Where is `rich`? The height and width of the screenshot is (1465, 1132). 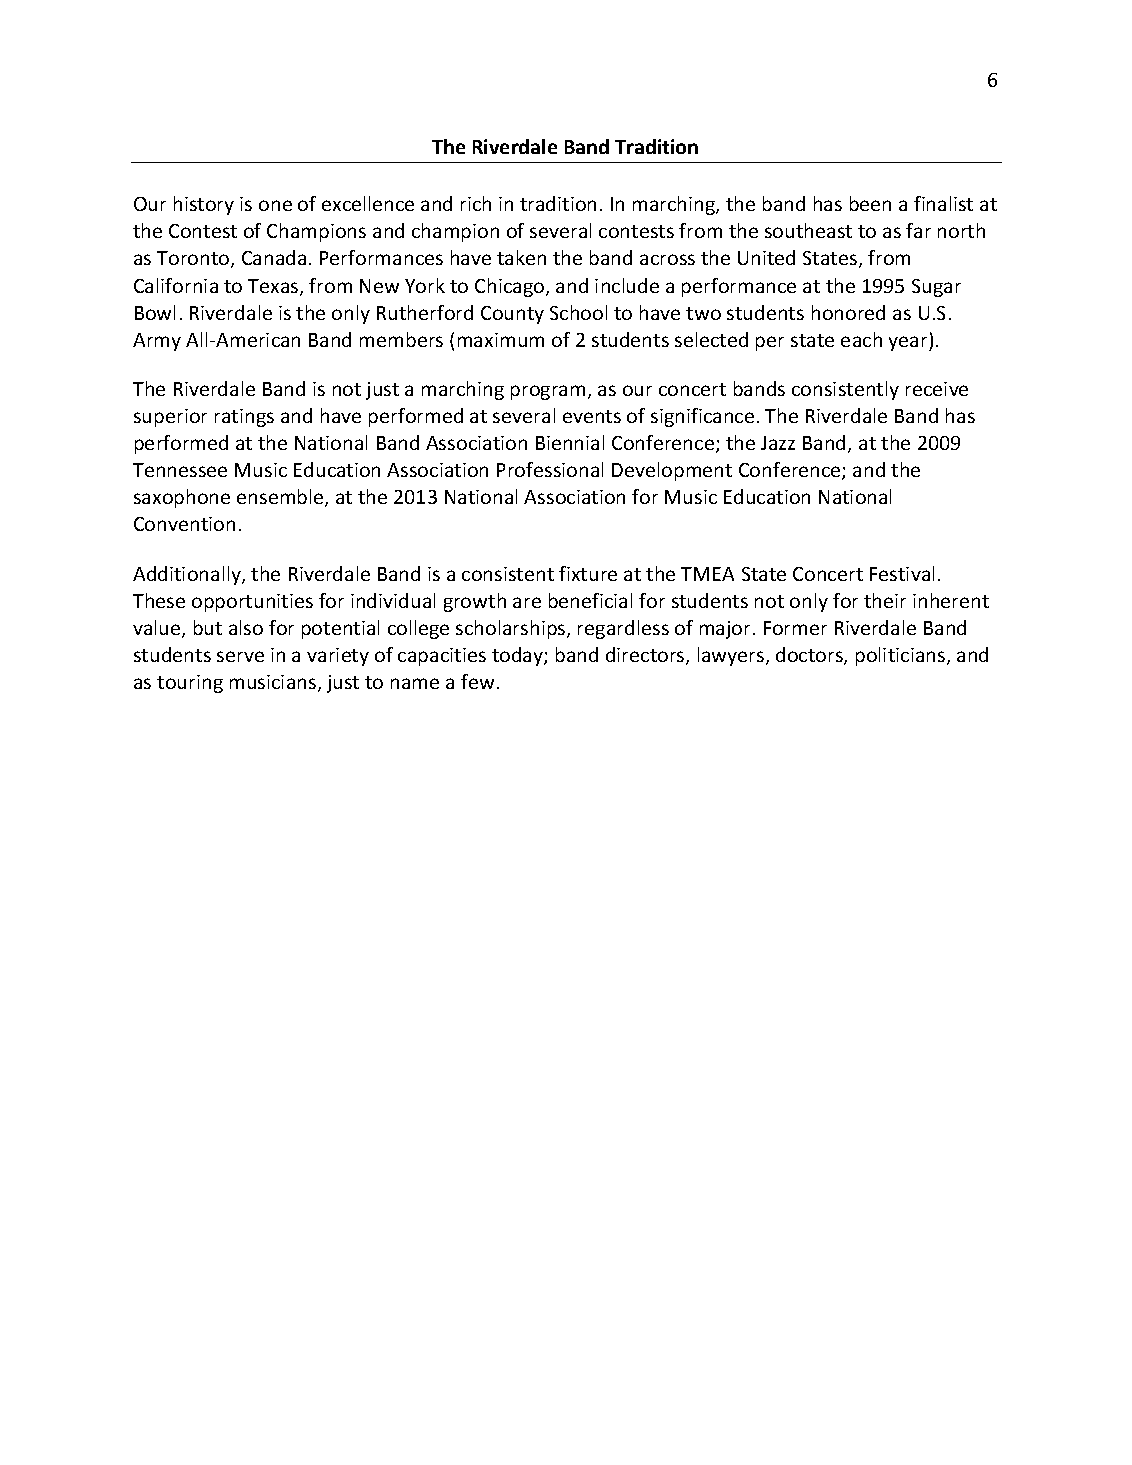
rich is located at coordinates (476, 203).
